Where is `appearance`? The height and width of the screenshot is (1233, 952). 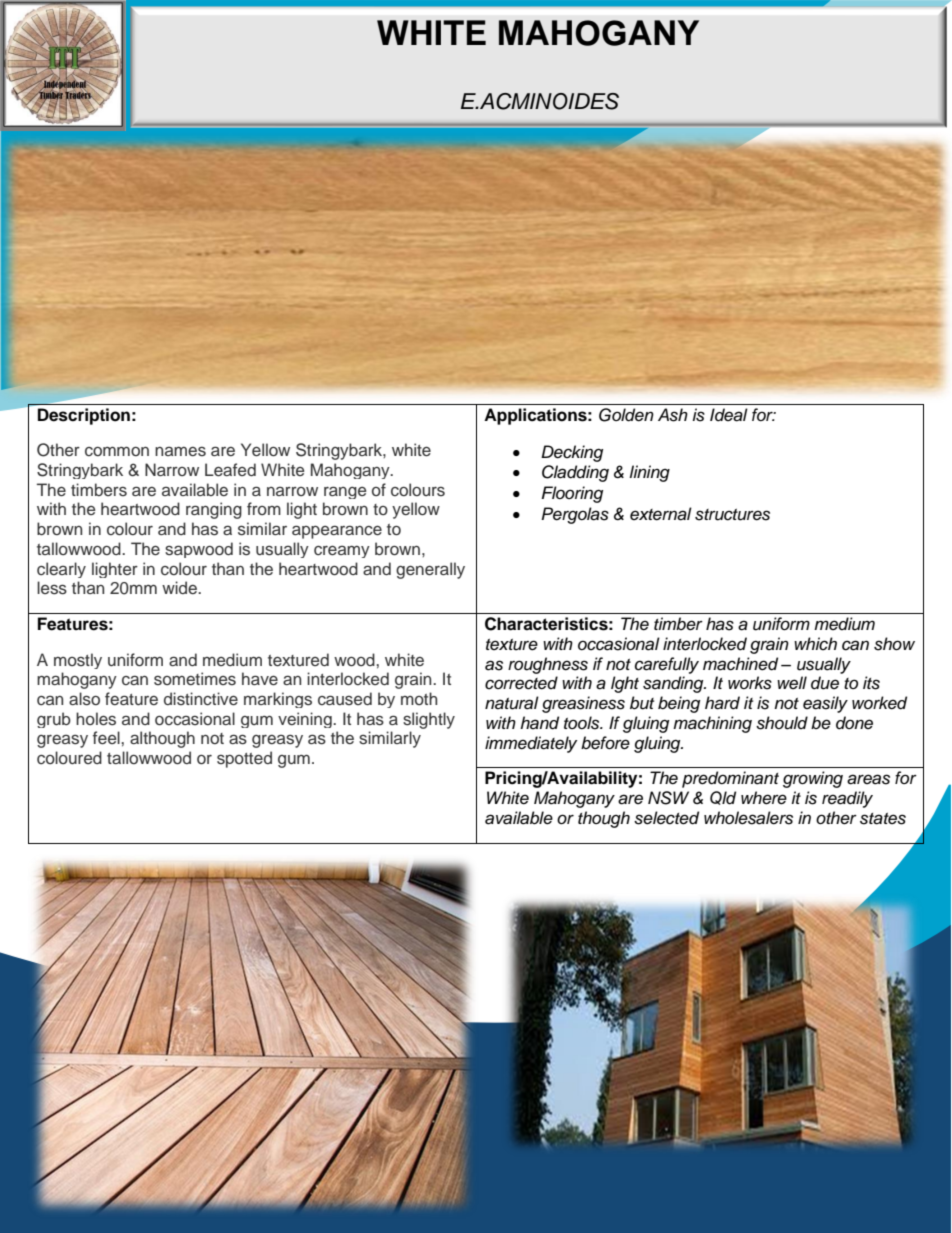
appearance is located at coordinates (337, 532).
